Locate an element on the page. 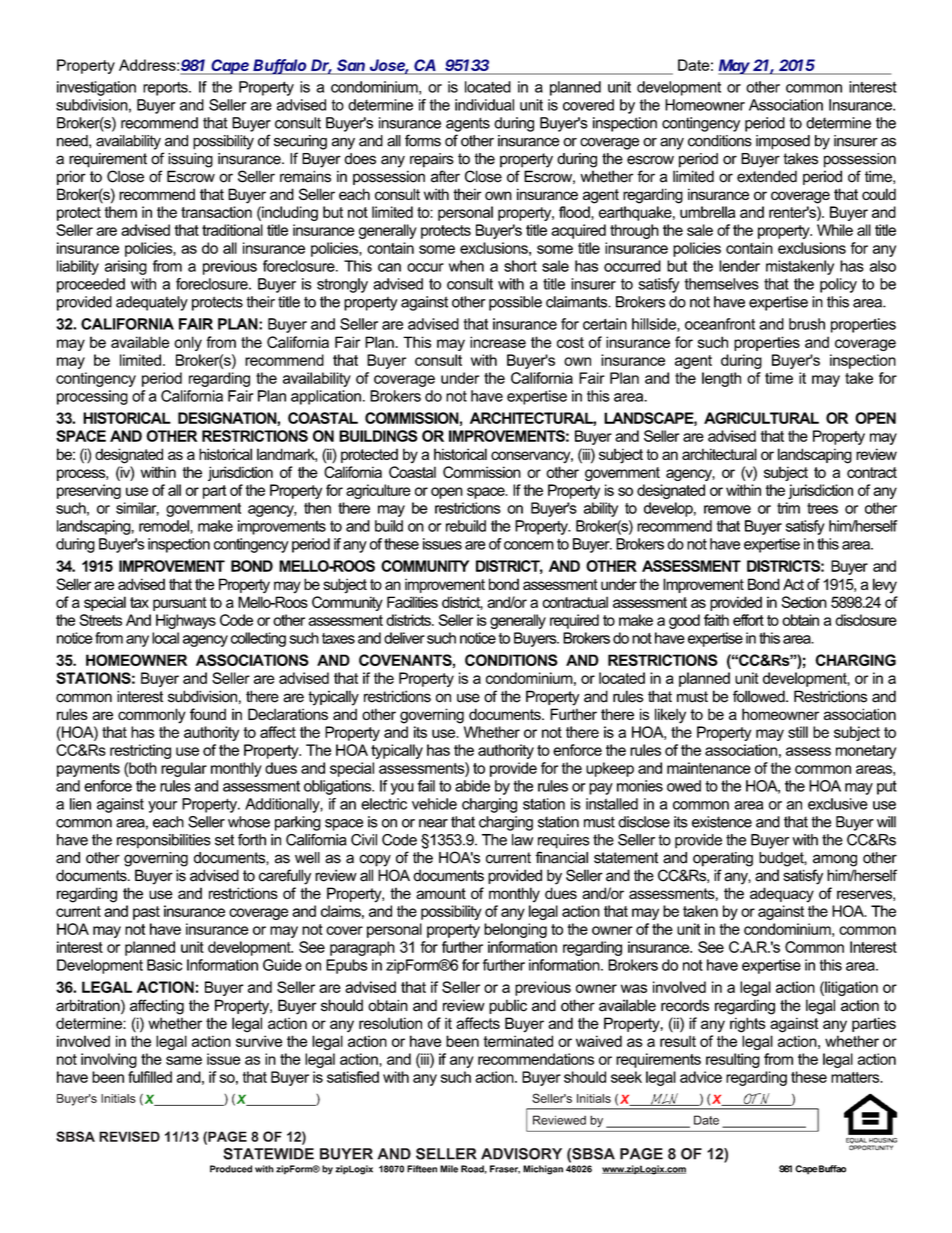 The width and height of the page is (952, 1233). Facilities is located at coordinates (412, 602).
